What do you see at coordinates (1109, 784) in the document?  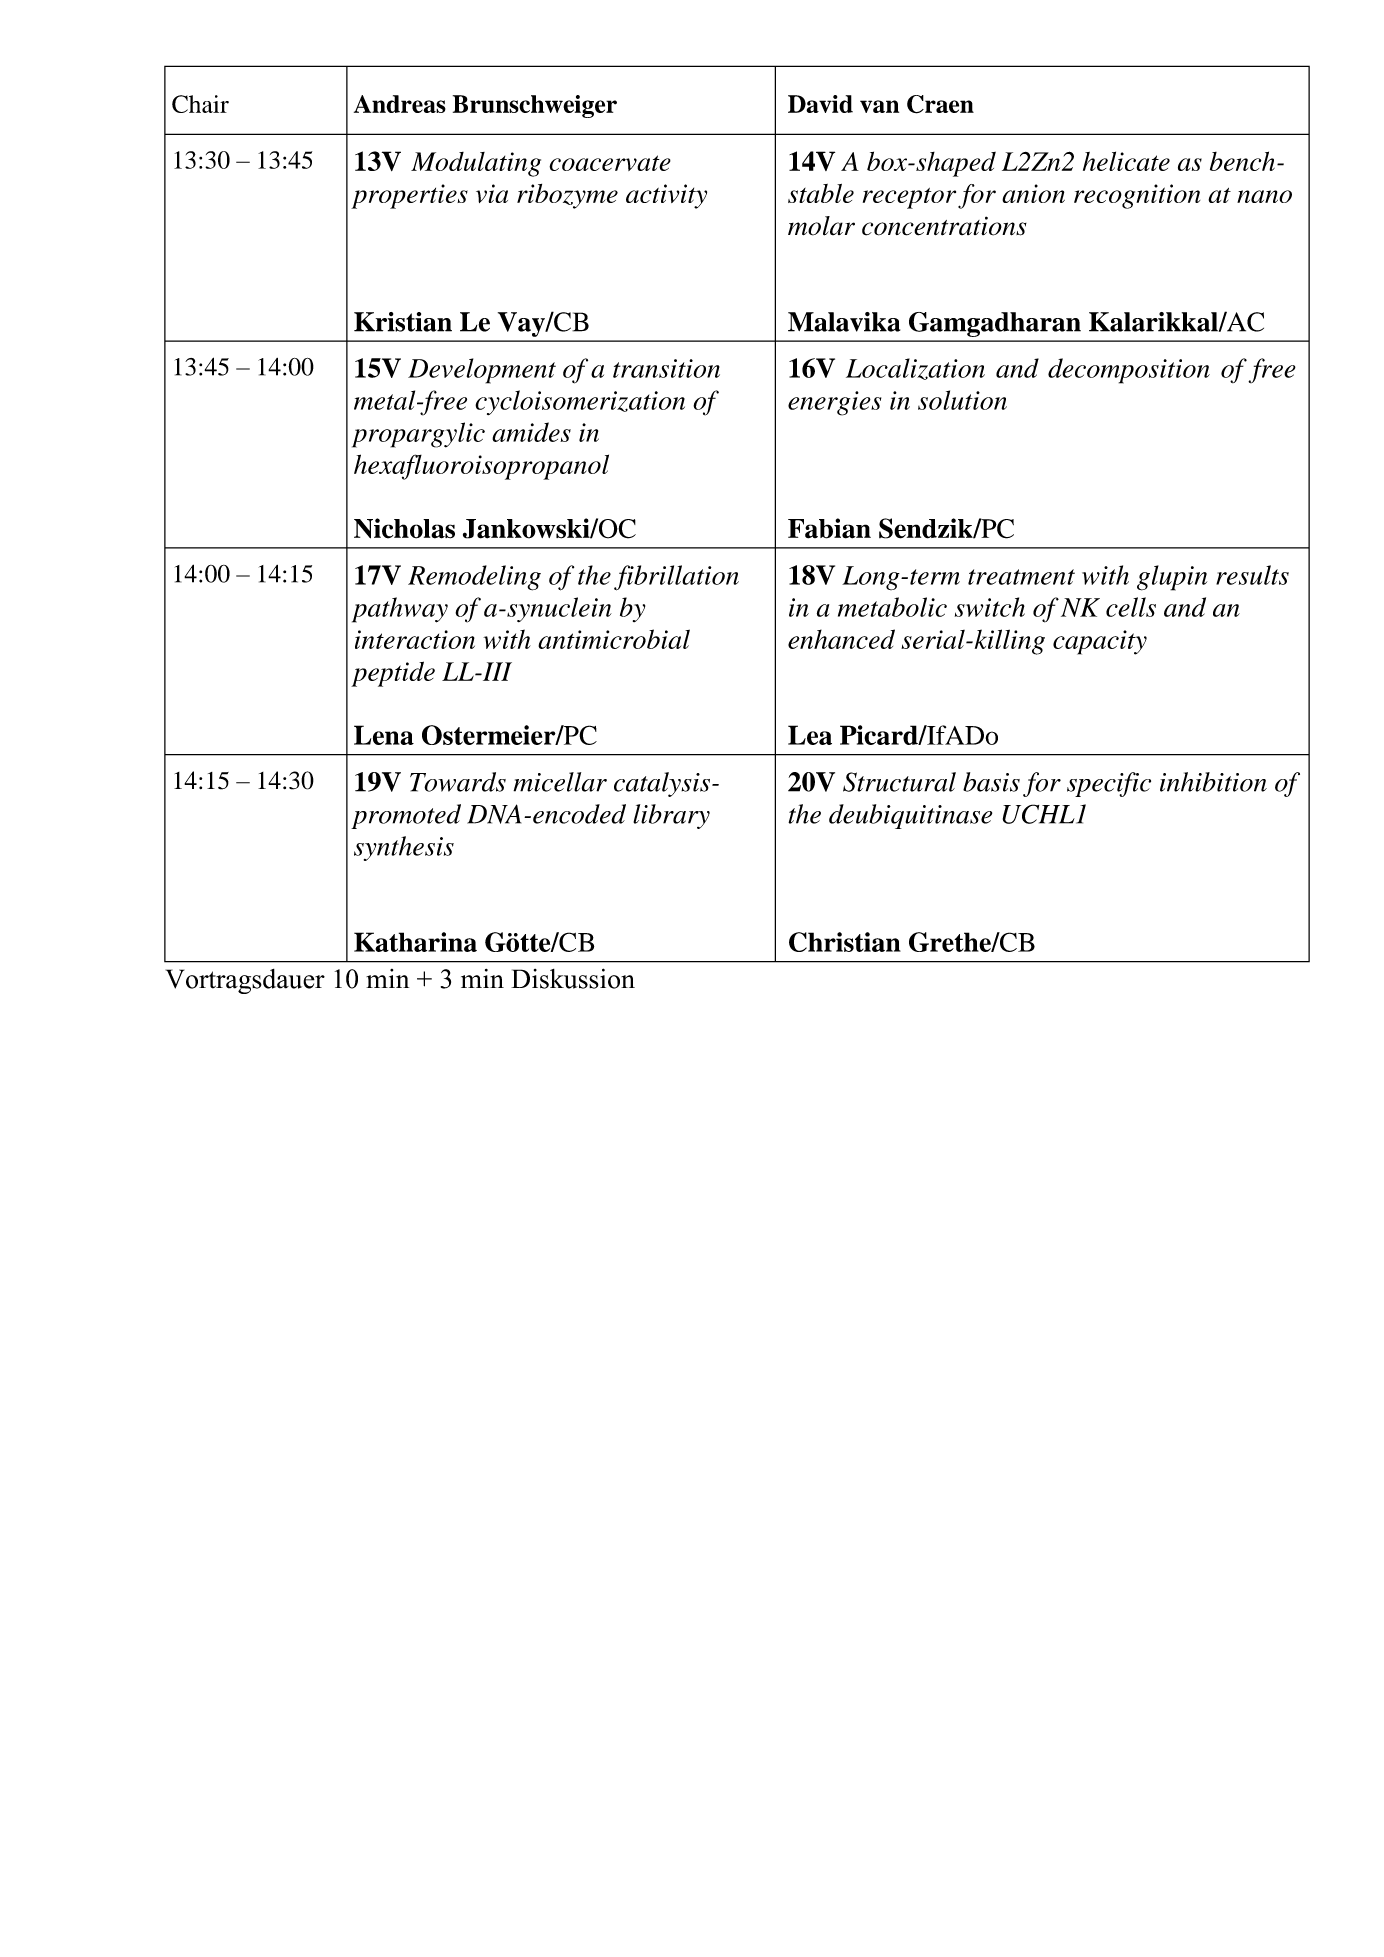 I see `specific` at bounding box center [1109, 784].
